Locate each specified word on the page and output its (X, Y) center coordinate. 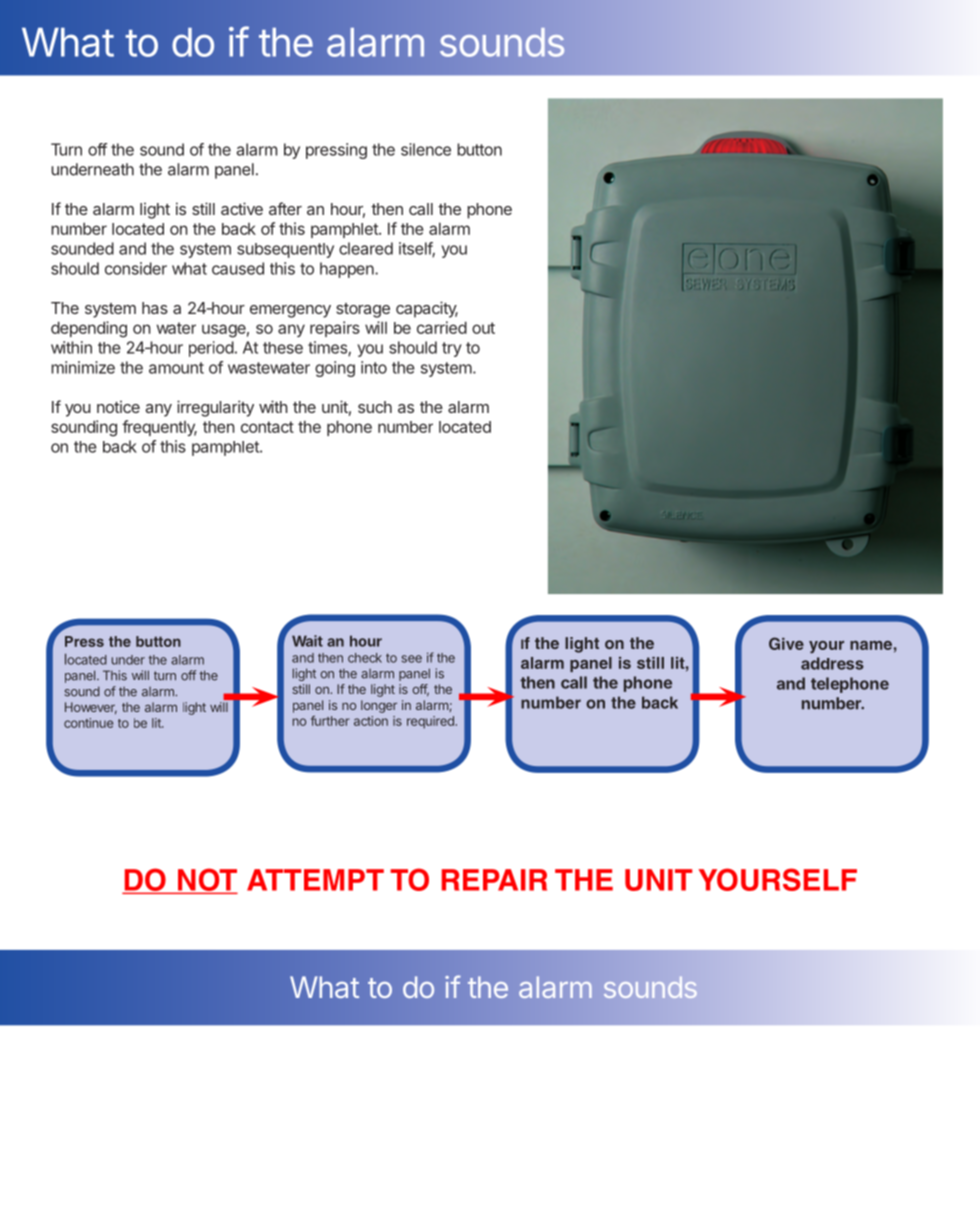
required (430, 722)
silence (426, 149)
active (242, 208)
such (375, 407)
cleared (366, 248)
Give (786, 643)
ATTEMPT (315, 880)
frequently (159, 428)
